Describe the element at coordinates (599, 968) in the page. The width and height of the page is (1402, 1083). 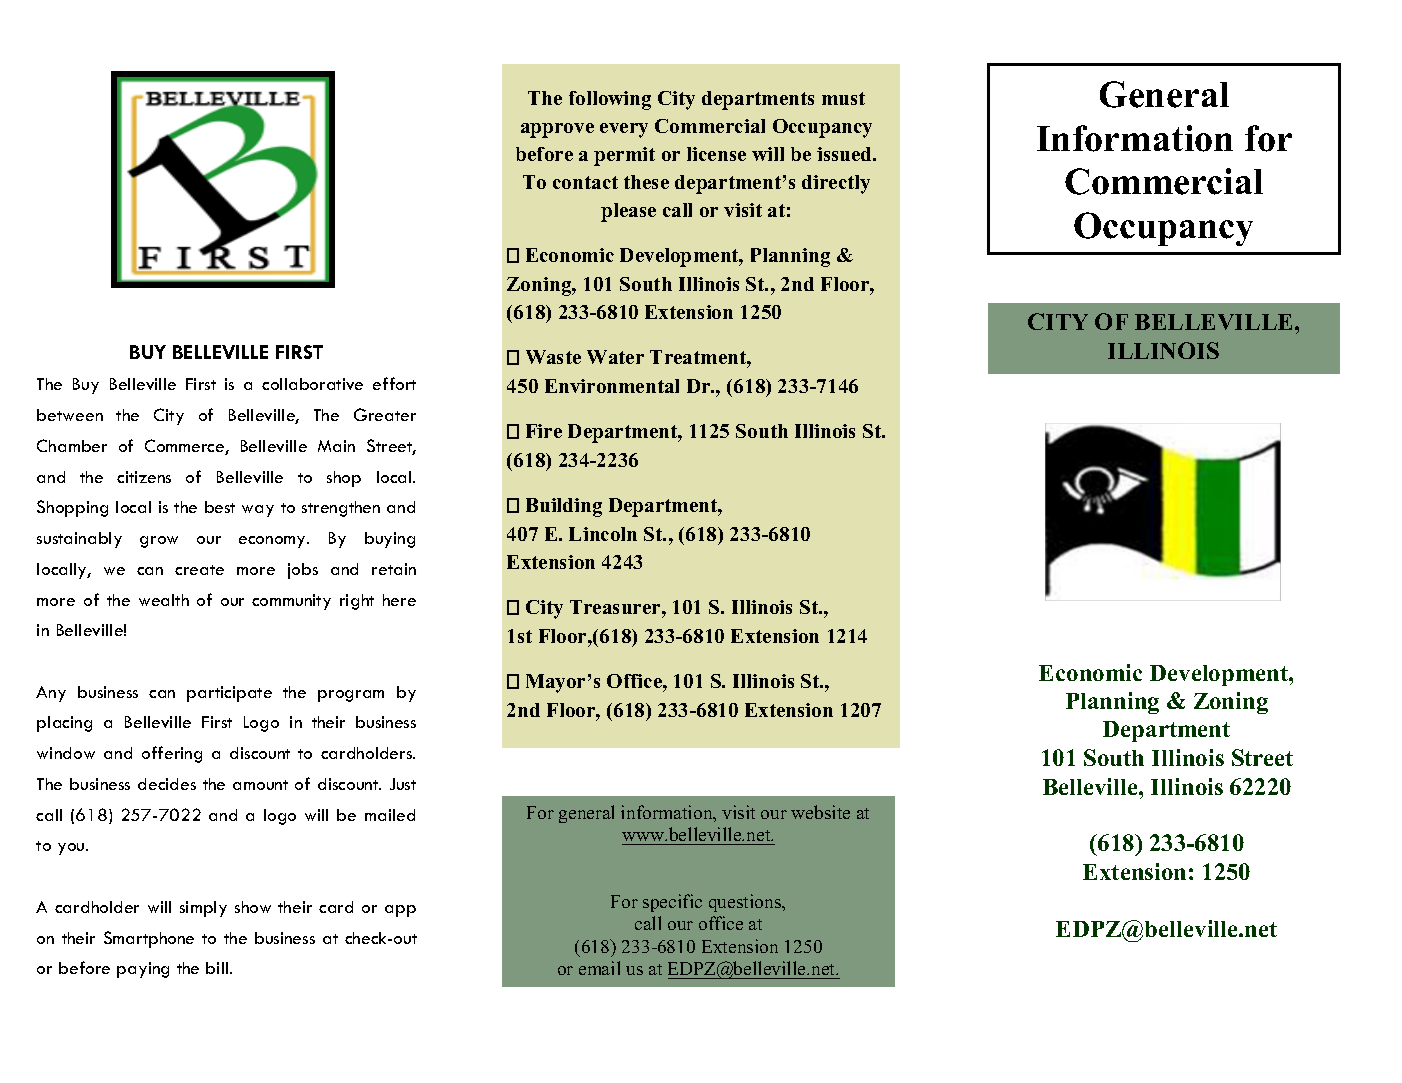
I see `email` at that location.
